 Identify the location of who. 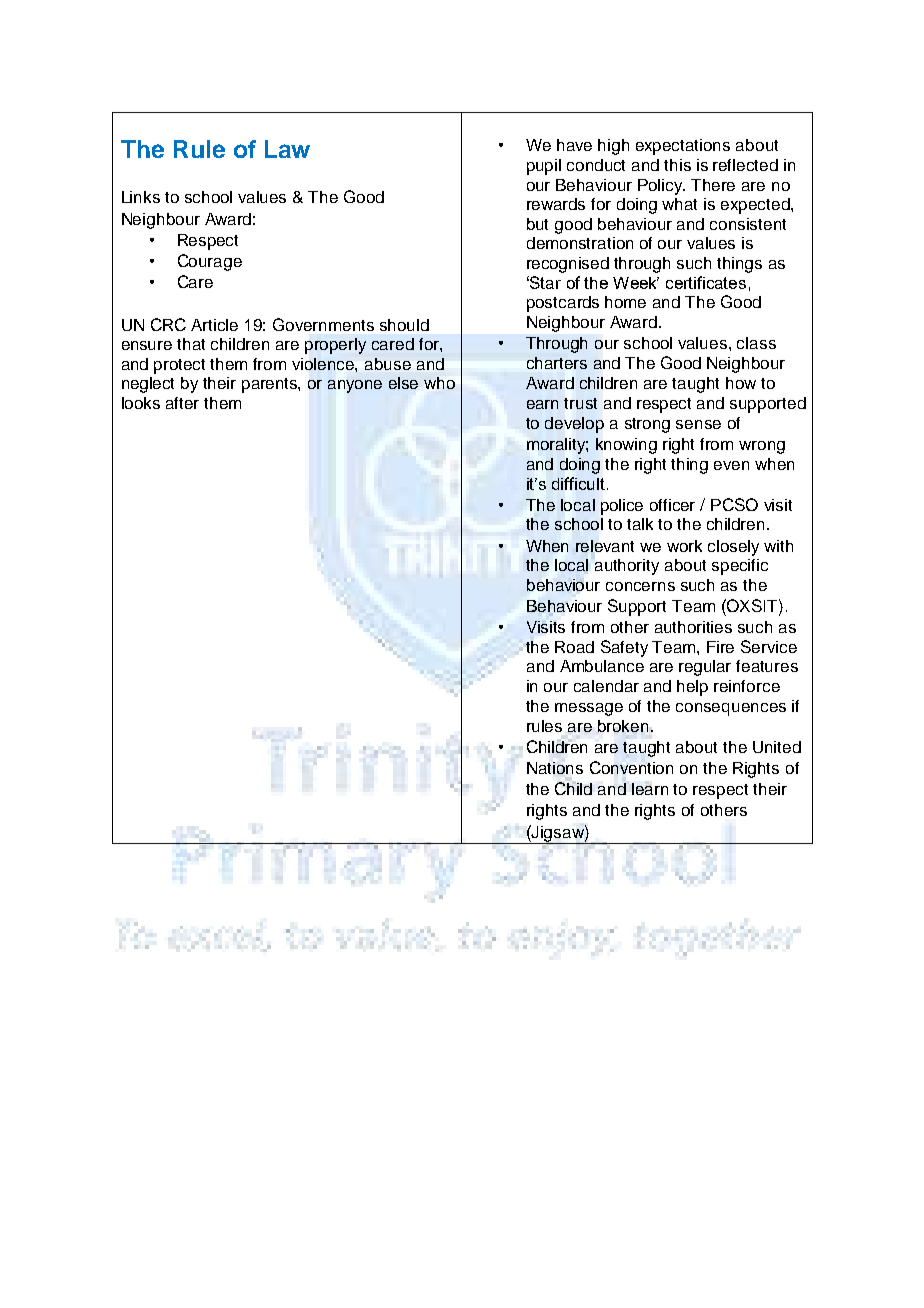
(439, 383).
